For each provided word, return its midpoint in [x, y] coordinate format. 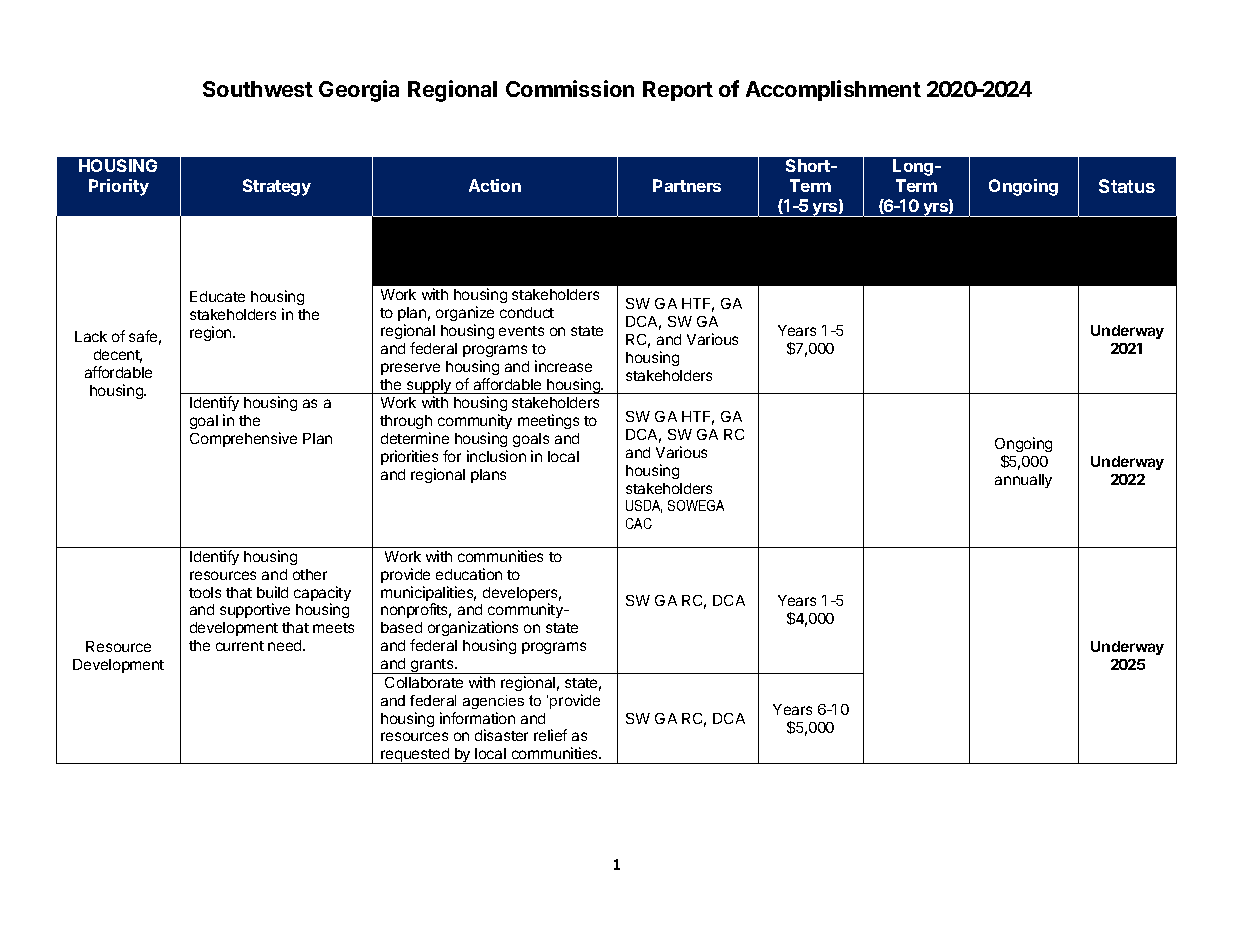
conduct [527, 312]
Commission [570, 88]
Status [1127, 186]
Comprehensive [243, 439]
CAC [639, 523]
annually [1023, 481]
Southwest [258, 89]
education [469, 574]
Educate [217, 296]
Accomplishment [833, 90]
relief [550, 735]
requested [415, 756]
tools [205, 592]
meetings [548, 421]
